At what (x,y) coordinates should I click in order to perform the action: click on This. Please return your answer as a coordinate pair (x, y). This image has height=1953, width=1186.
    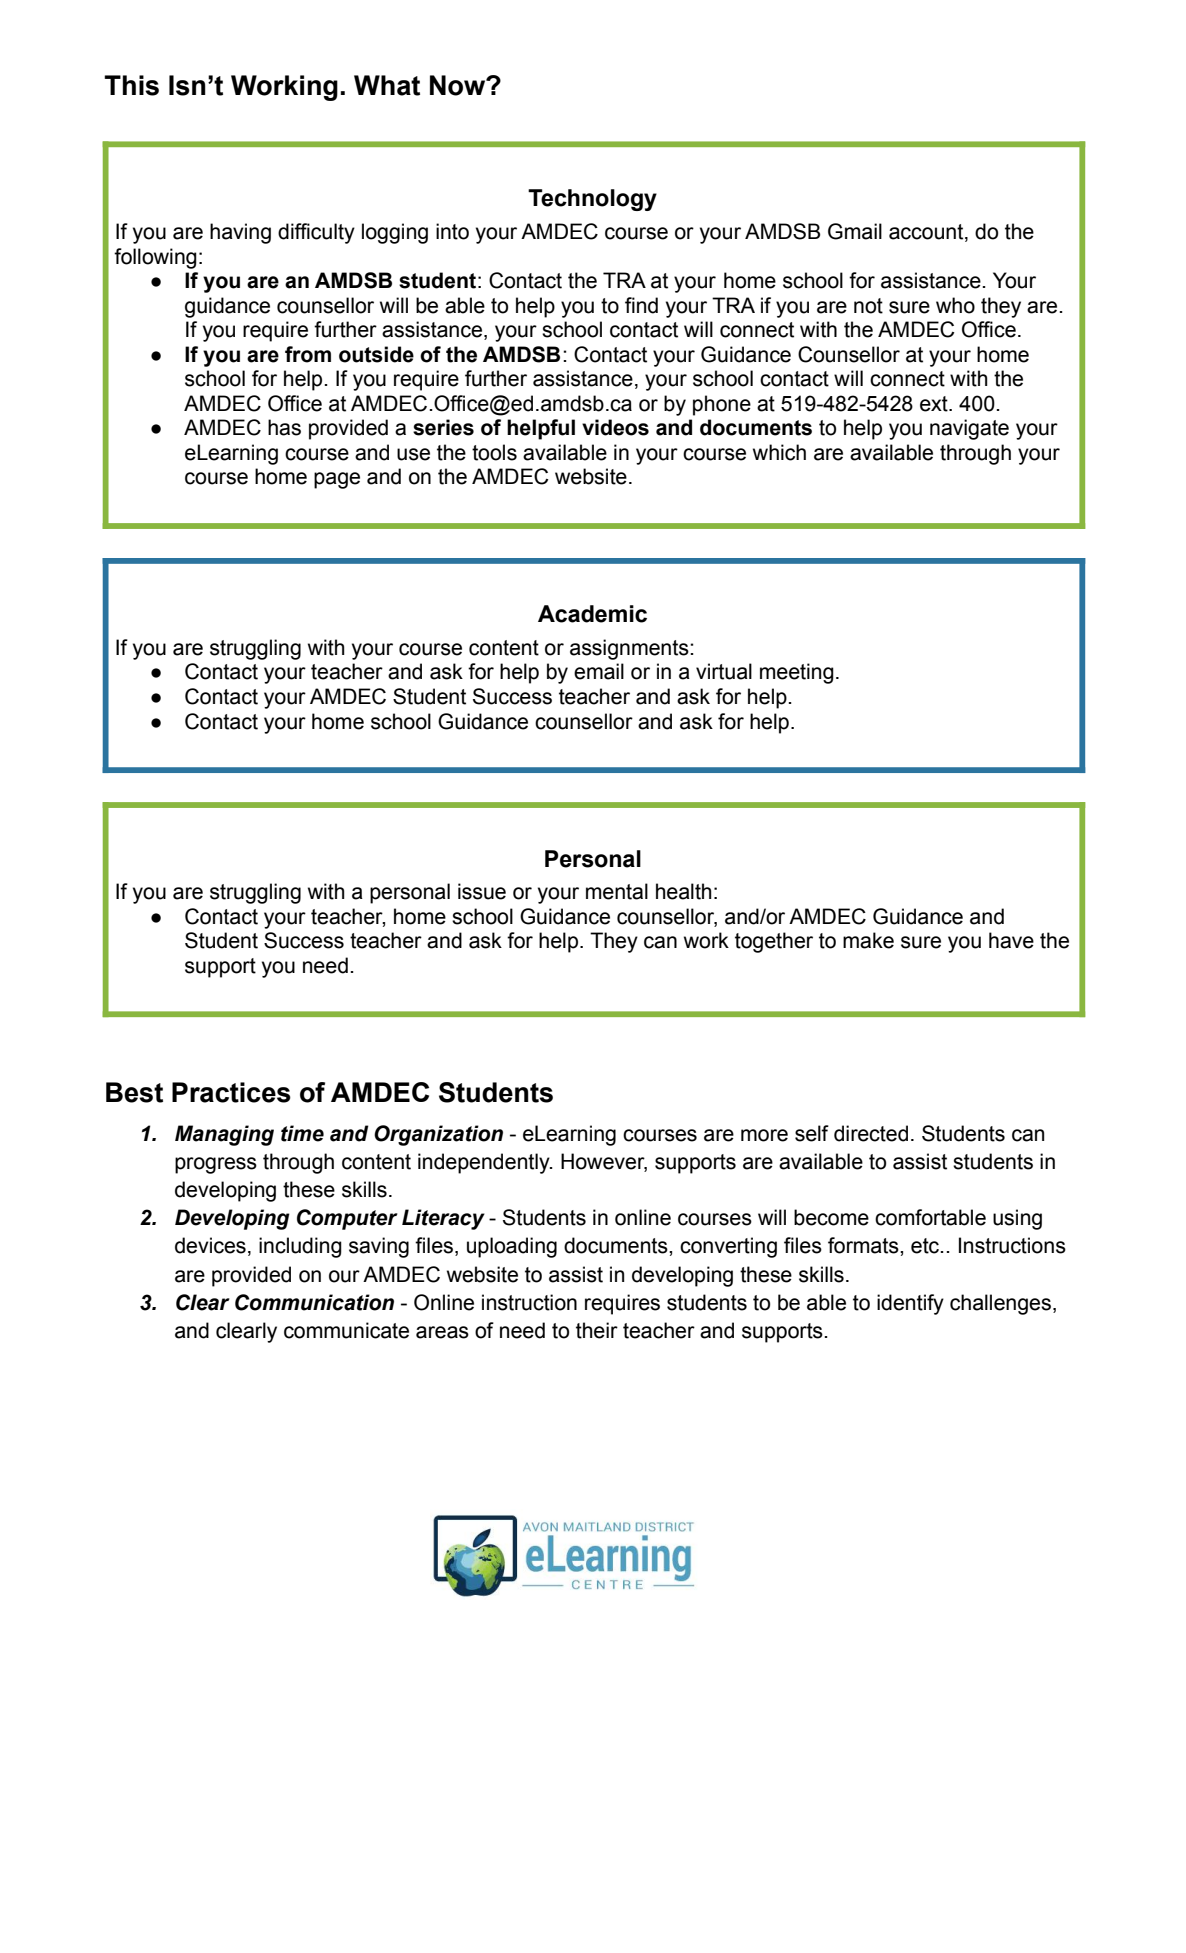
    Looking at the image, I should click on (131, 85).
